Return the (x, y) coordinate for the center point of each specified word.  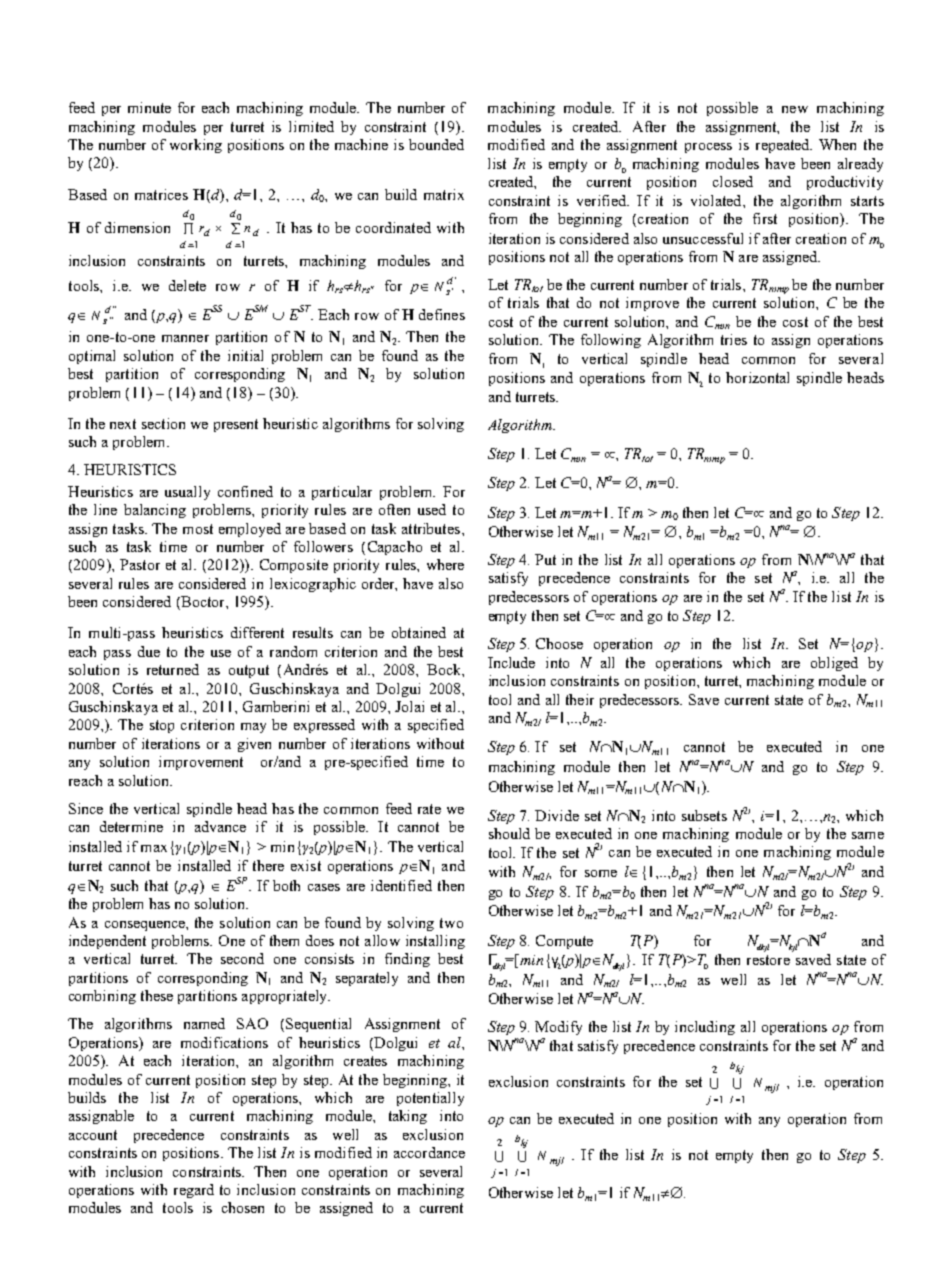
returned (173, 669)
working (196, 146)
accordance (429, 1152)
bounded (436, 144)
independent (107, 942)
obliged (834, 664)
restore (768, 960)
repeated (784, 146)
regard (194, 1191)
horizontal (757, 377)
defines (442, 314)
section (163, 423)
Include (511, 662)
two (451, 923)
